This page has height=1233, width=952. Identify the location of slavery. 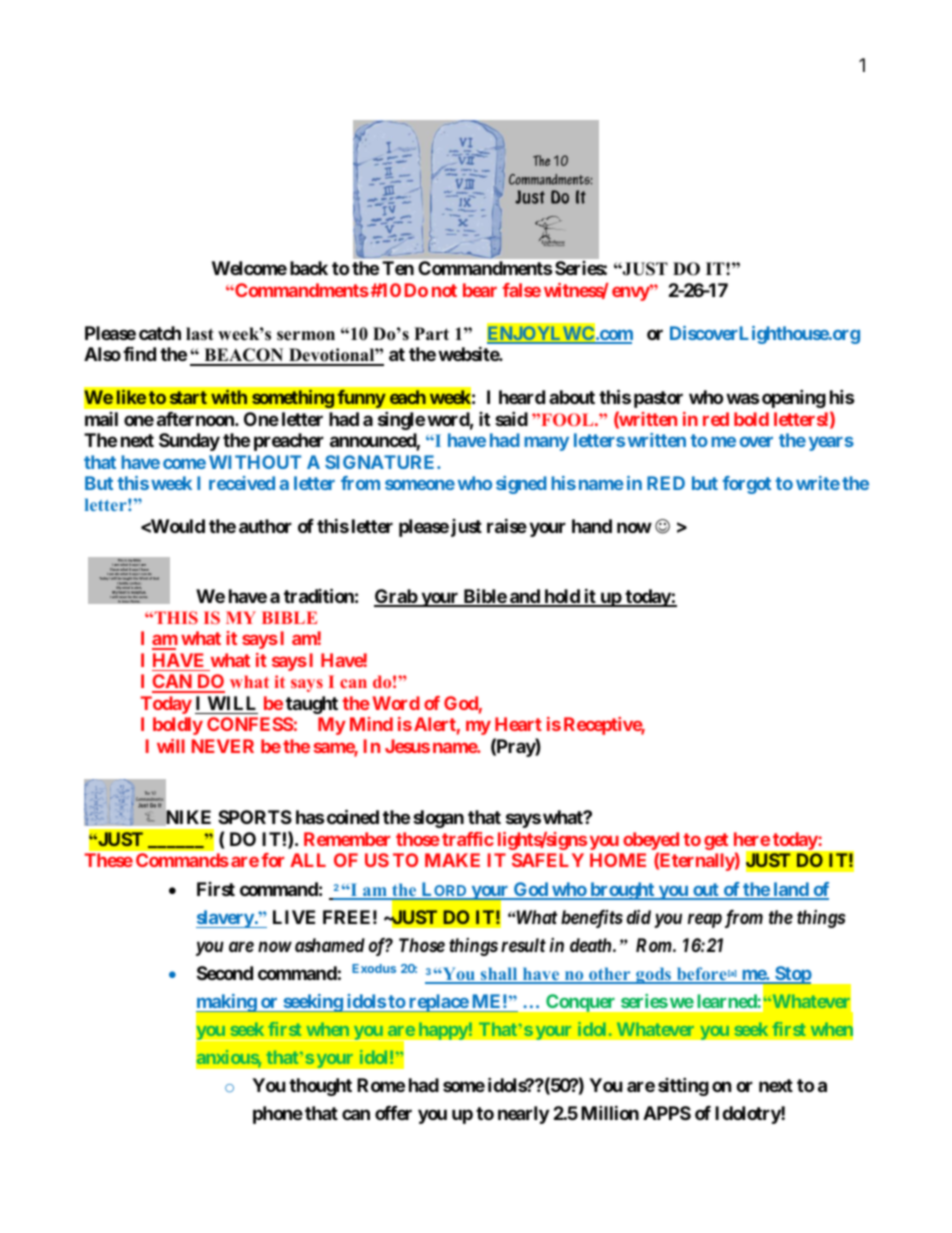
(225, 919).
